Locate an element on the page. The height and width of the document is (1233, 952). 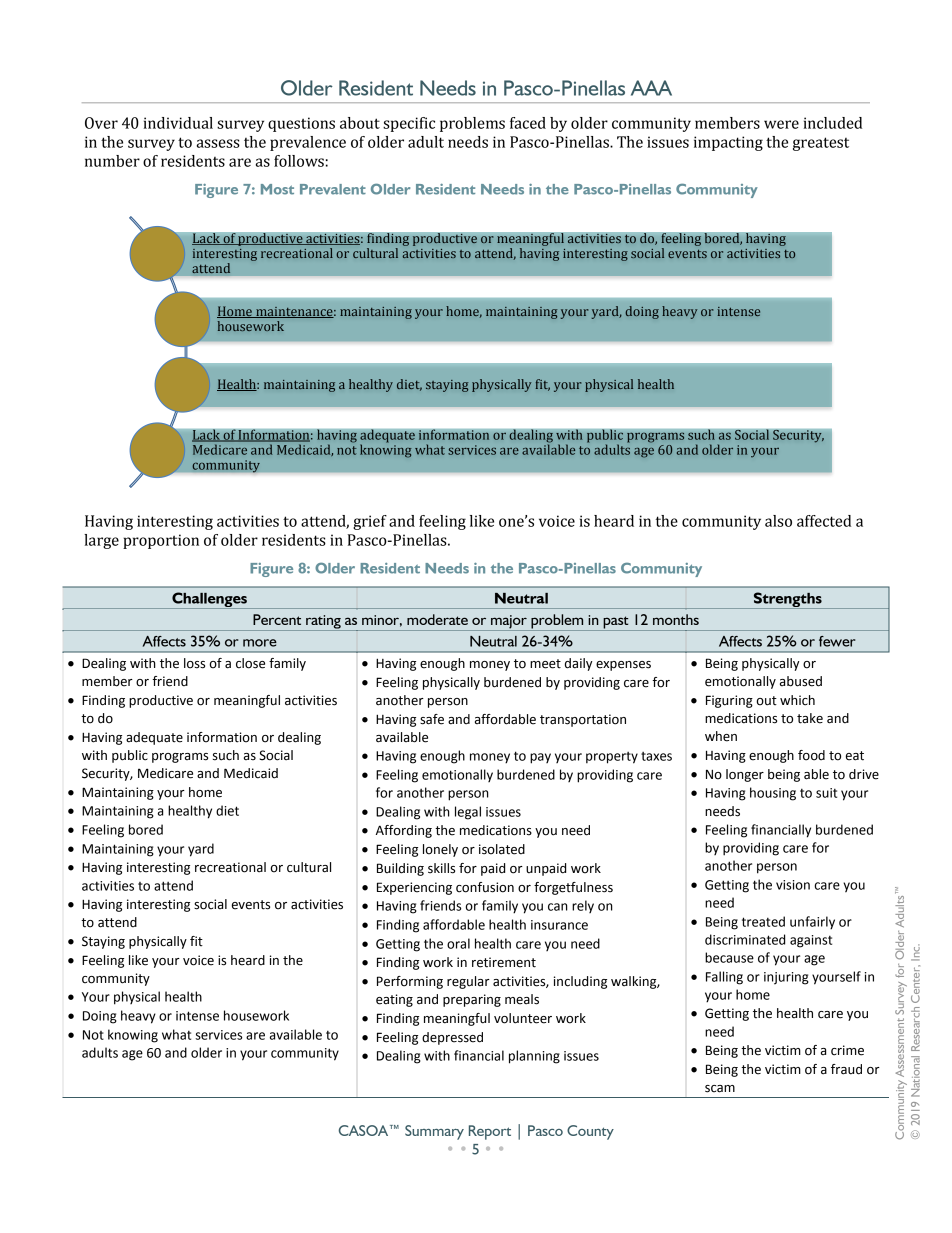
Summary is located at coordinates (434, 1132).
